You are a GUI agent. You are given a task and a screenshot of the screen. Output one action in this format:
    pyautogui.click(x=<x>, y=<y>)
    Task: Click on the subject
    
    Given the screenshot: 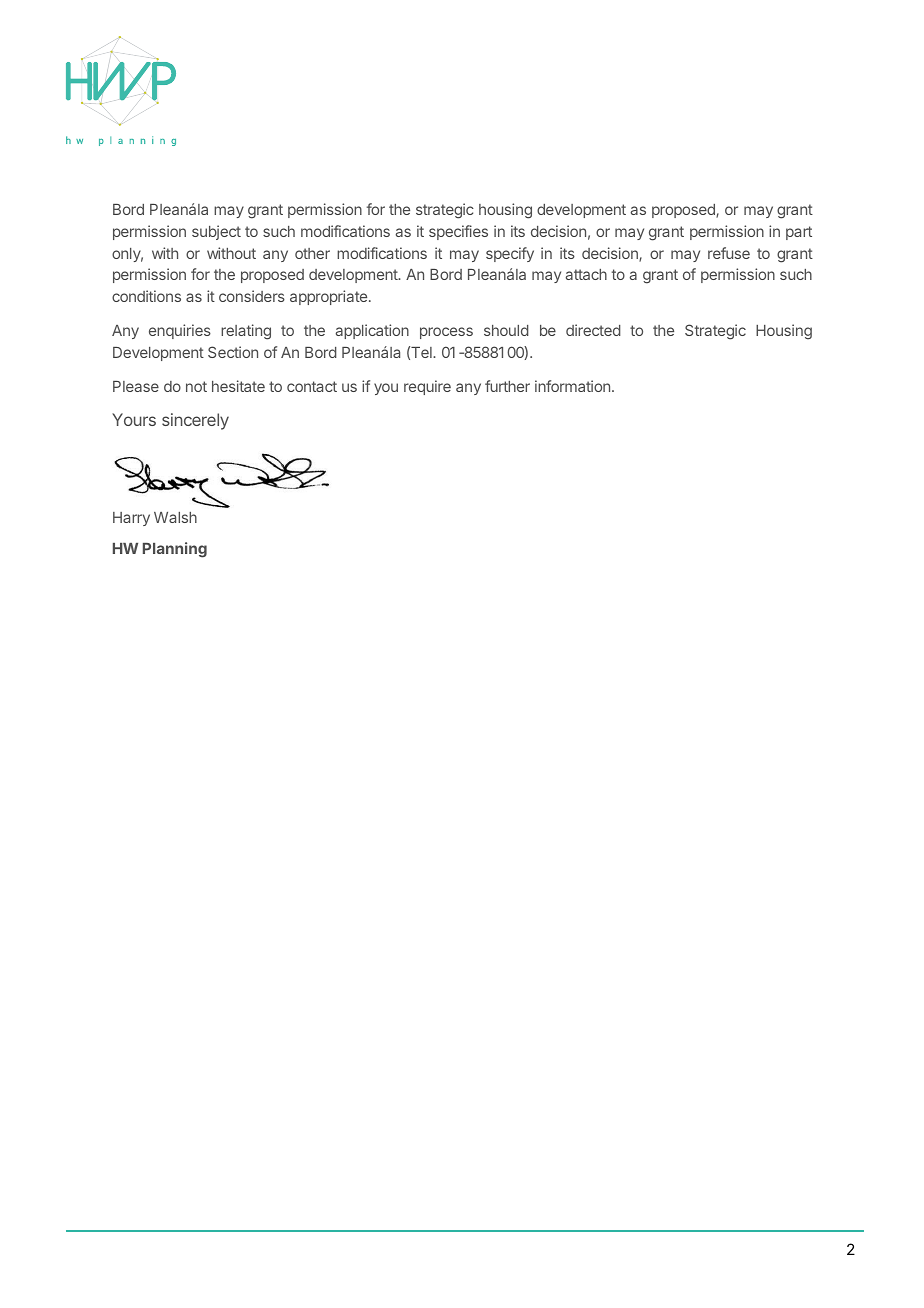 What is the action you would take?
    pyautogui.click(x=216, y=232)
